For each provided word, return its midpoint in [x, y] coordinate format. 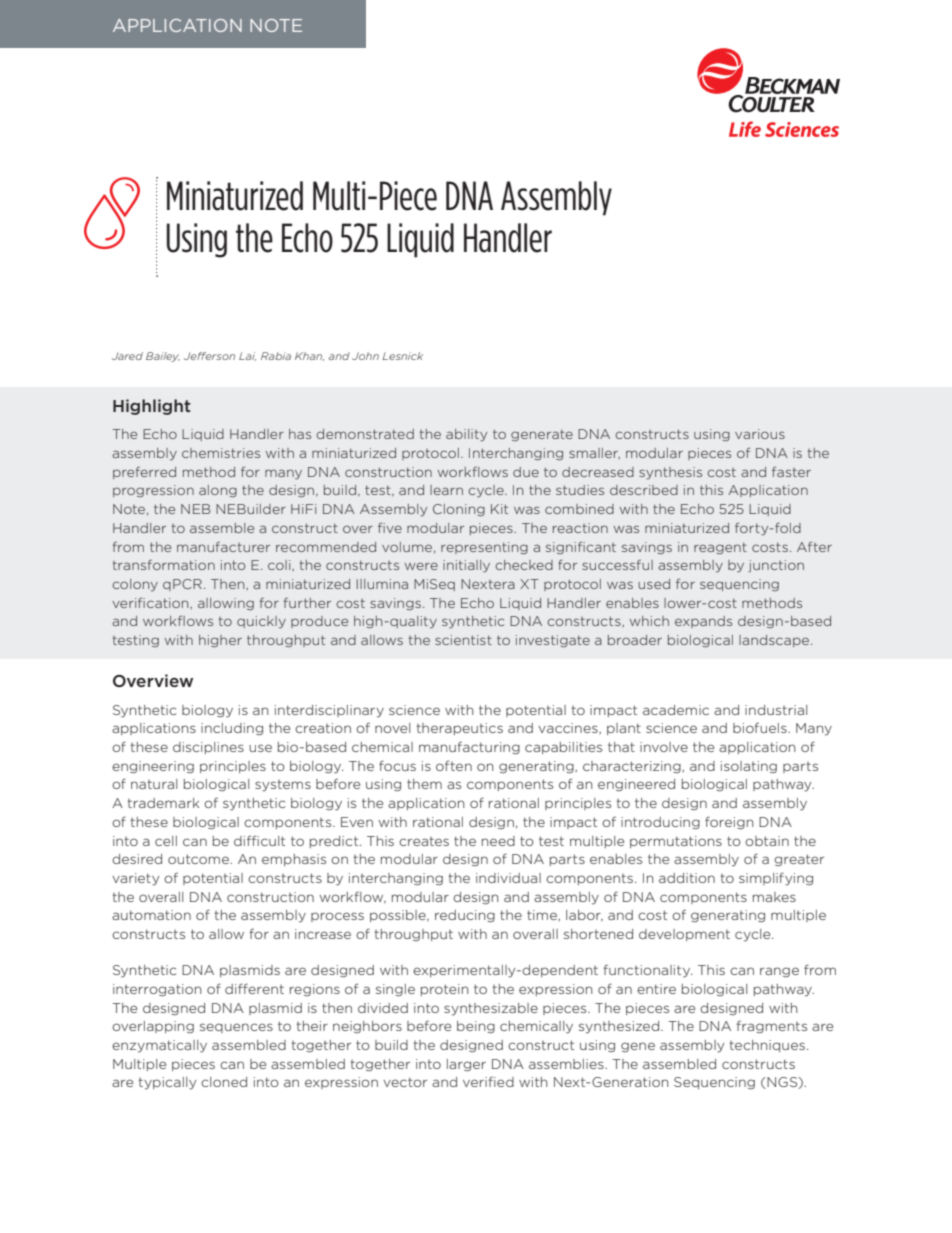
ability [466, 435]
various [760, 434]
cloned [224, 1082]
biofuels [761, 727]
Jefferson [209, 356]
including [232, 729]
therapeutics [460, 729]
